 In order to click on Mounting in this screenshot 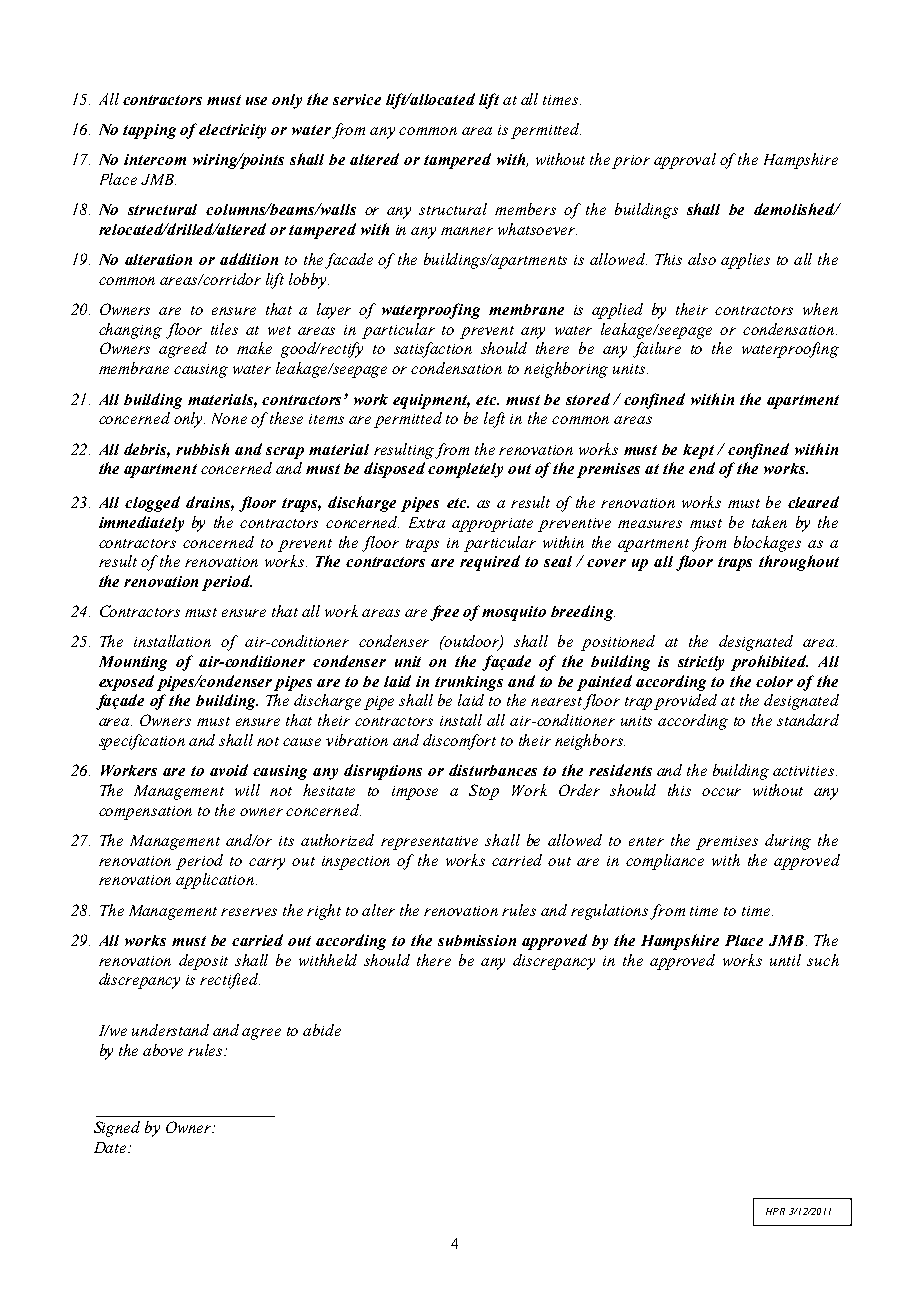, I will do `click(133, 663)`.
